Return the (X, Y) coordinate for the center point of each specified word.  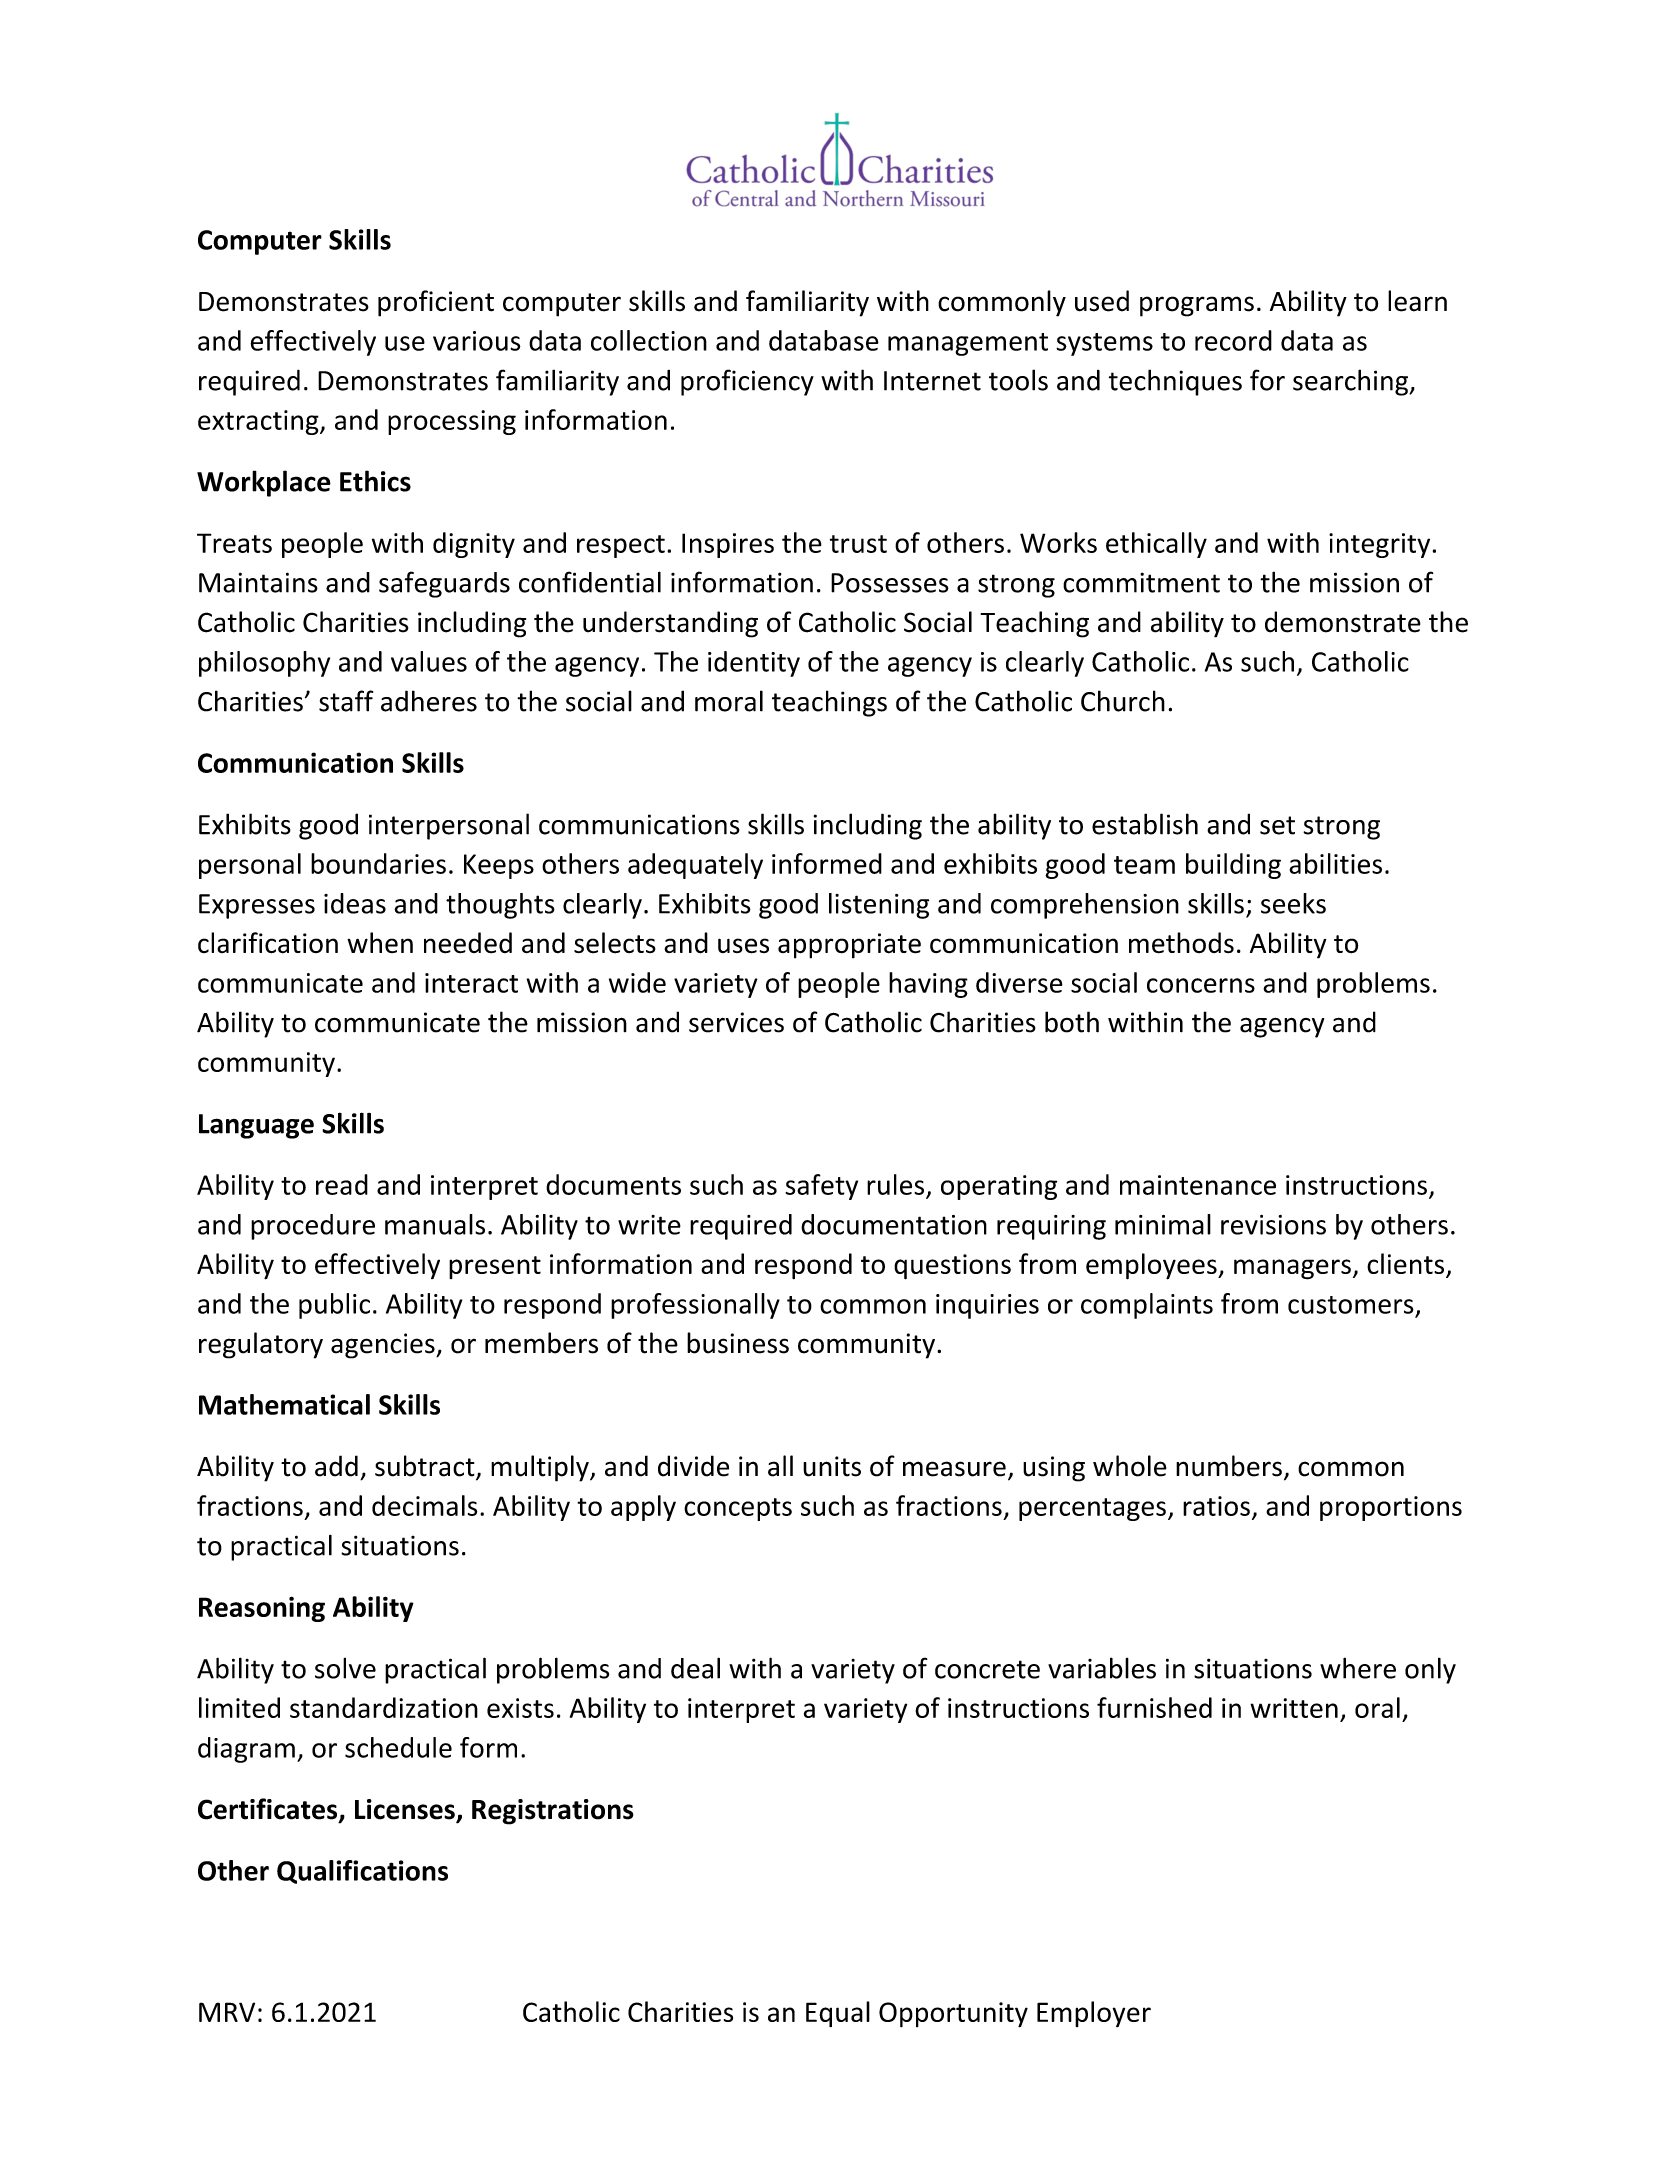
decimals (424, 1505)
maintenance (1198, 1185)
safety (821, 1187)
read (342, 1184)
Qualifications (362, 1872)
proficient (436, 303)
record (1233, 340)
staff (346, 701)
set (1277, 825)
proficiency (747, 382)
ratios (1216, 1506)
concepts (738, 1509)
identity (754, 664)
